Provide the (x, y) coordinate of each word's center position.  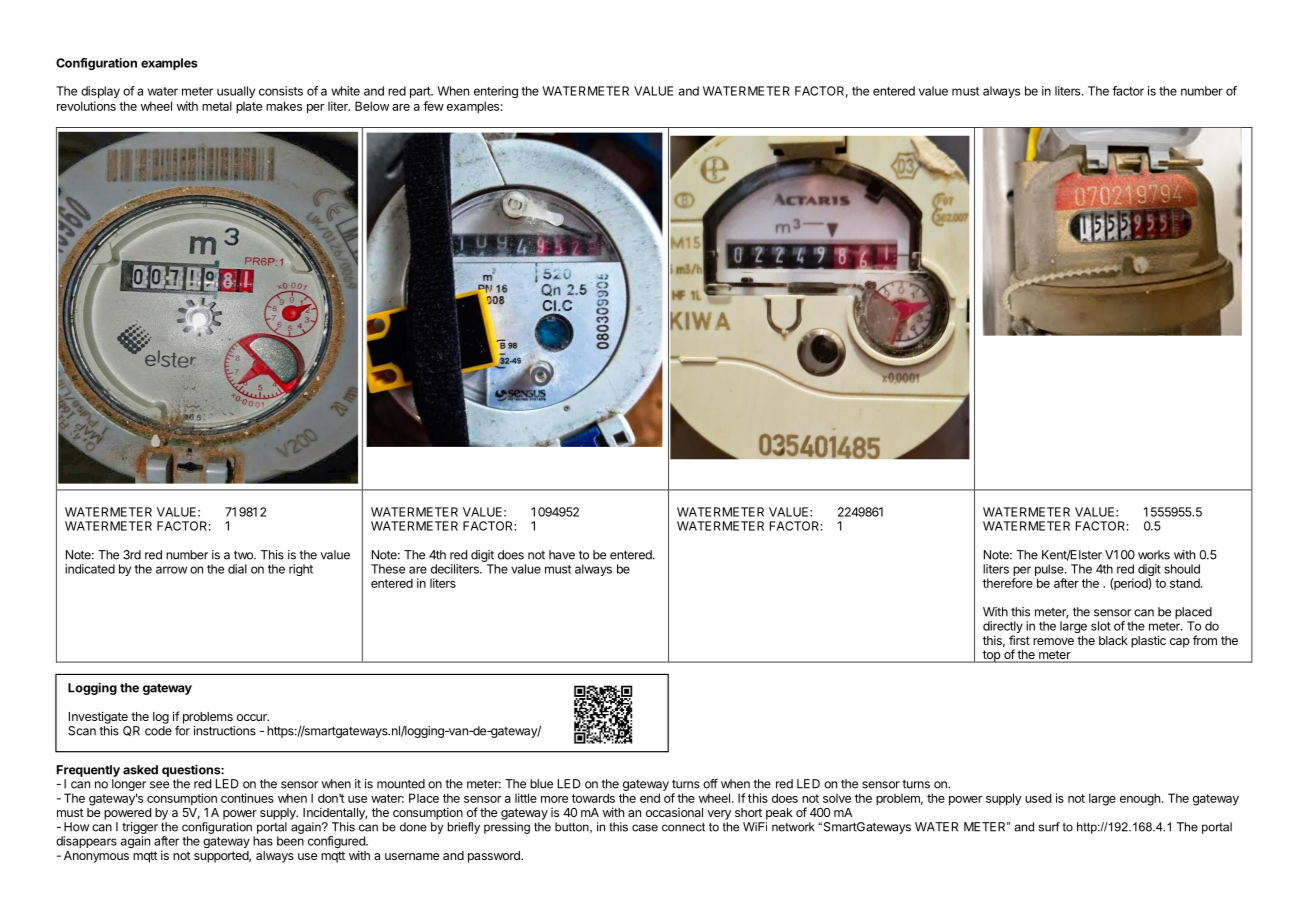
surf (1049, 827)
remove (1053, 641)
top (991, 656)
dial (237, 569)
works (1154, 555)
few (433, 106)
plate (249, 108)
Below (372, 106)
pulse (1050, 570)
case (645, 828)
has (263, 841)
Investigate (98, 717)
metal (217, 106)
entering (496, 92)
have (562, 555)
